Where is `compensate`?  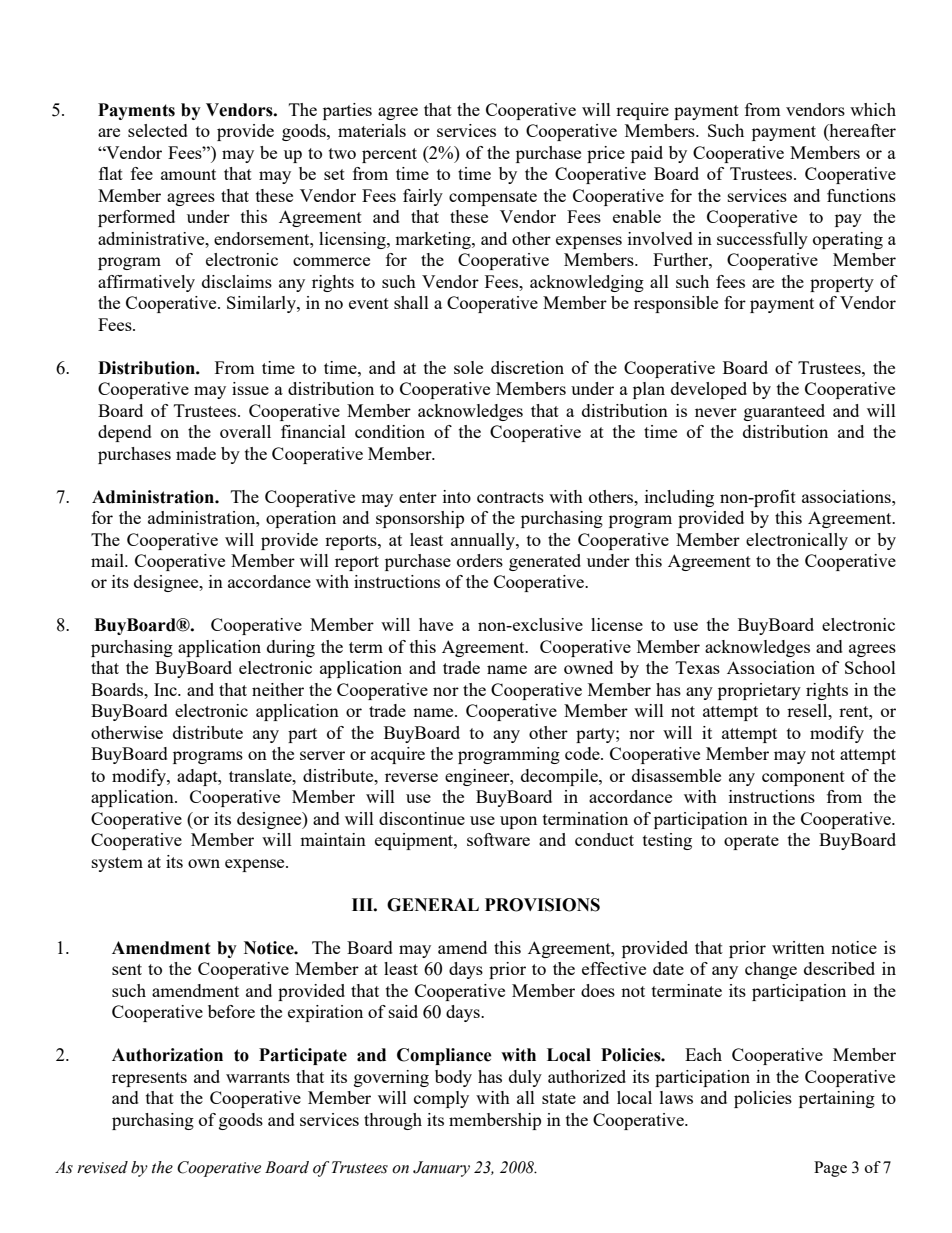
compensate is located at coordinates (493, 198).
